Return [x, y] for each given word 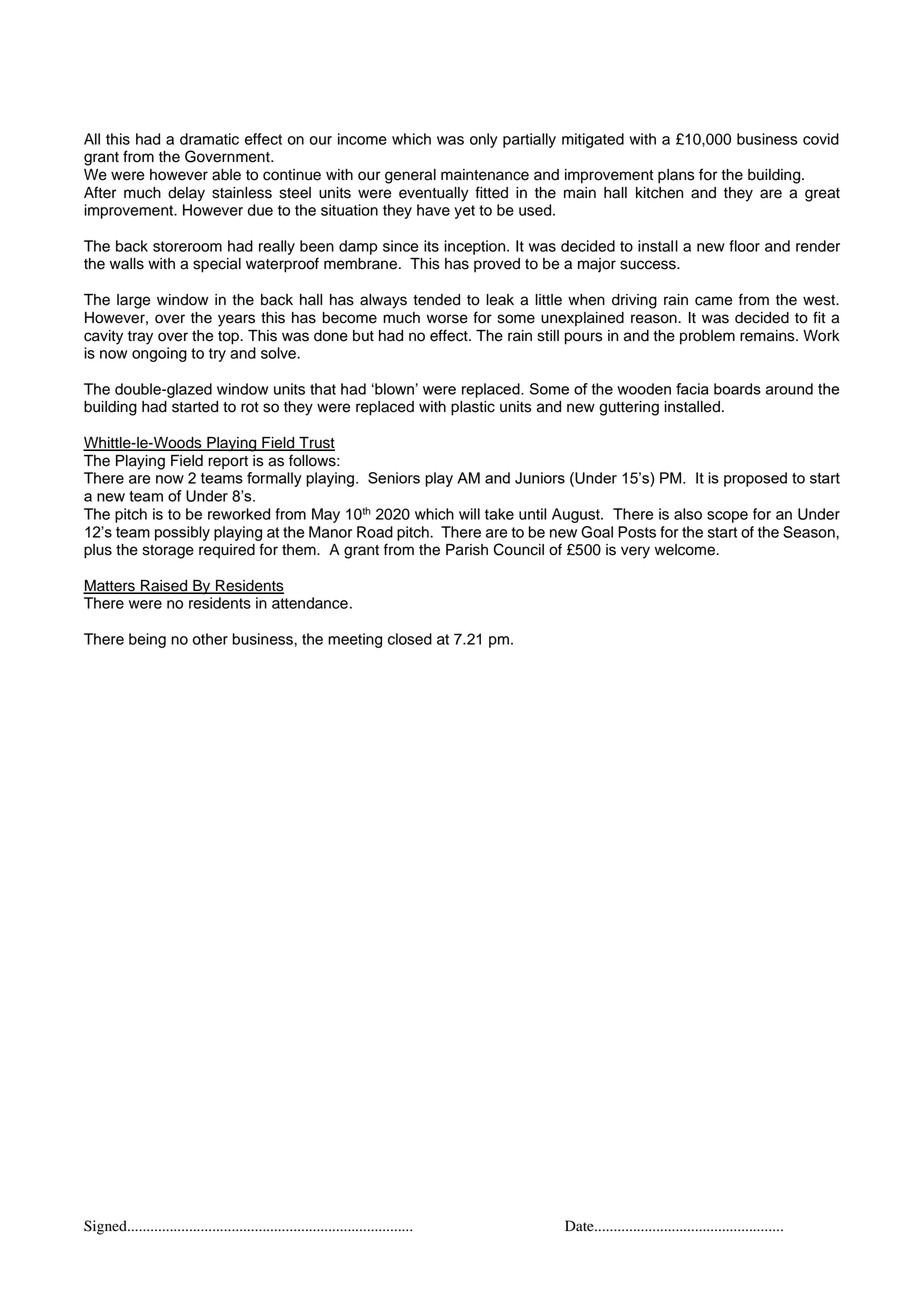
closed [410, 639]
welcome [686, 550]
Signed [106, 1227]
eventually [434, 194]
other [210, 639]
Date [580, 1226]
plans [676, 176]
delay [186, 194]
